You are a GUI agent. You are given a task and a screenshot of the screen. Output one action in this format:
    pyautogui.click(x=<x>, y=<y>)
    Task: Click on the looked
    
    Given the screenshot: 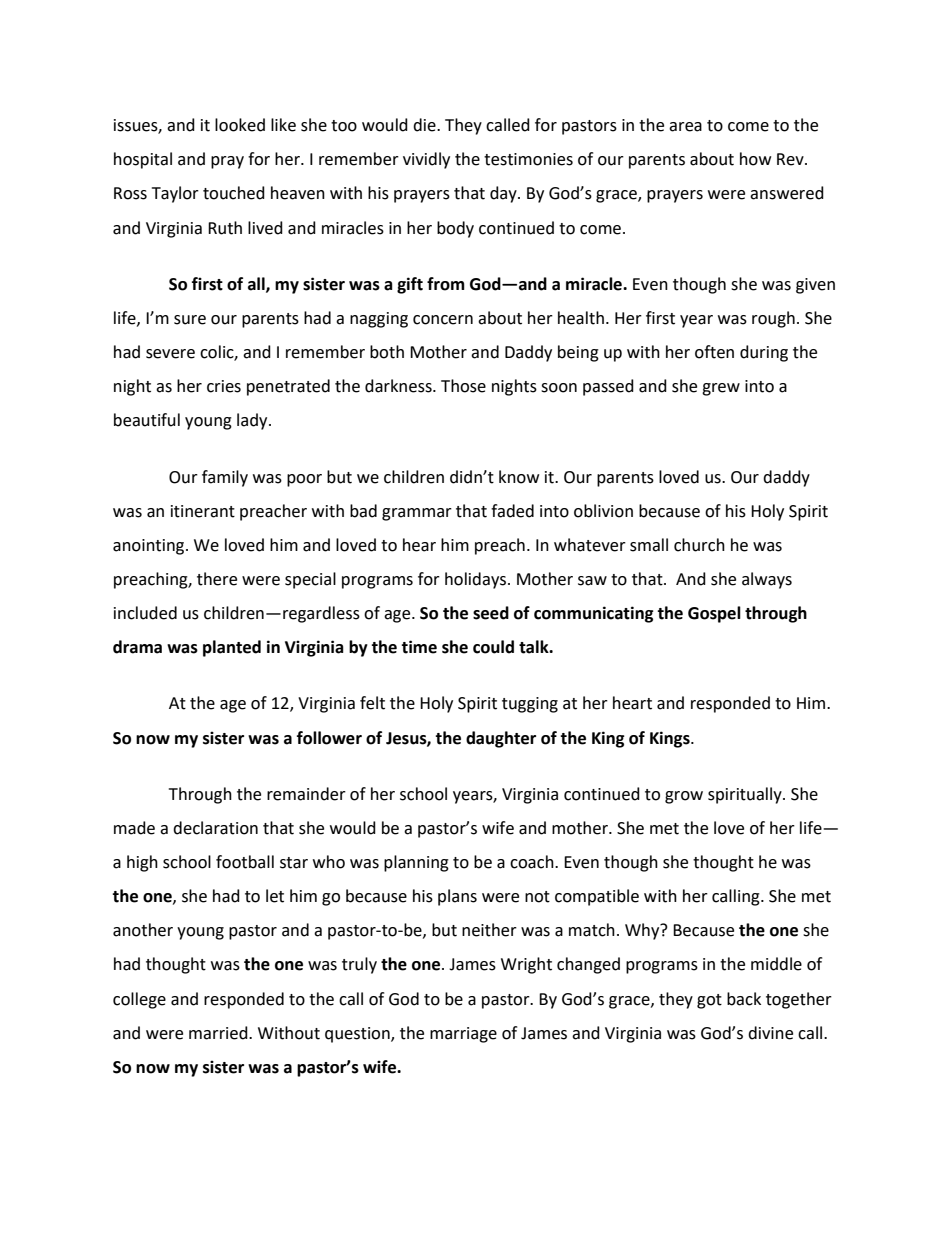 What is the action you would take?
    pyautogui.click(x=240, y=125)
